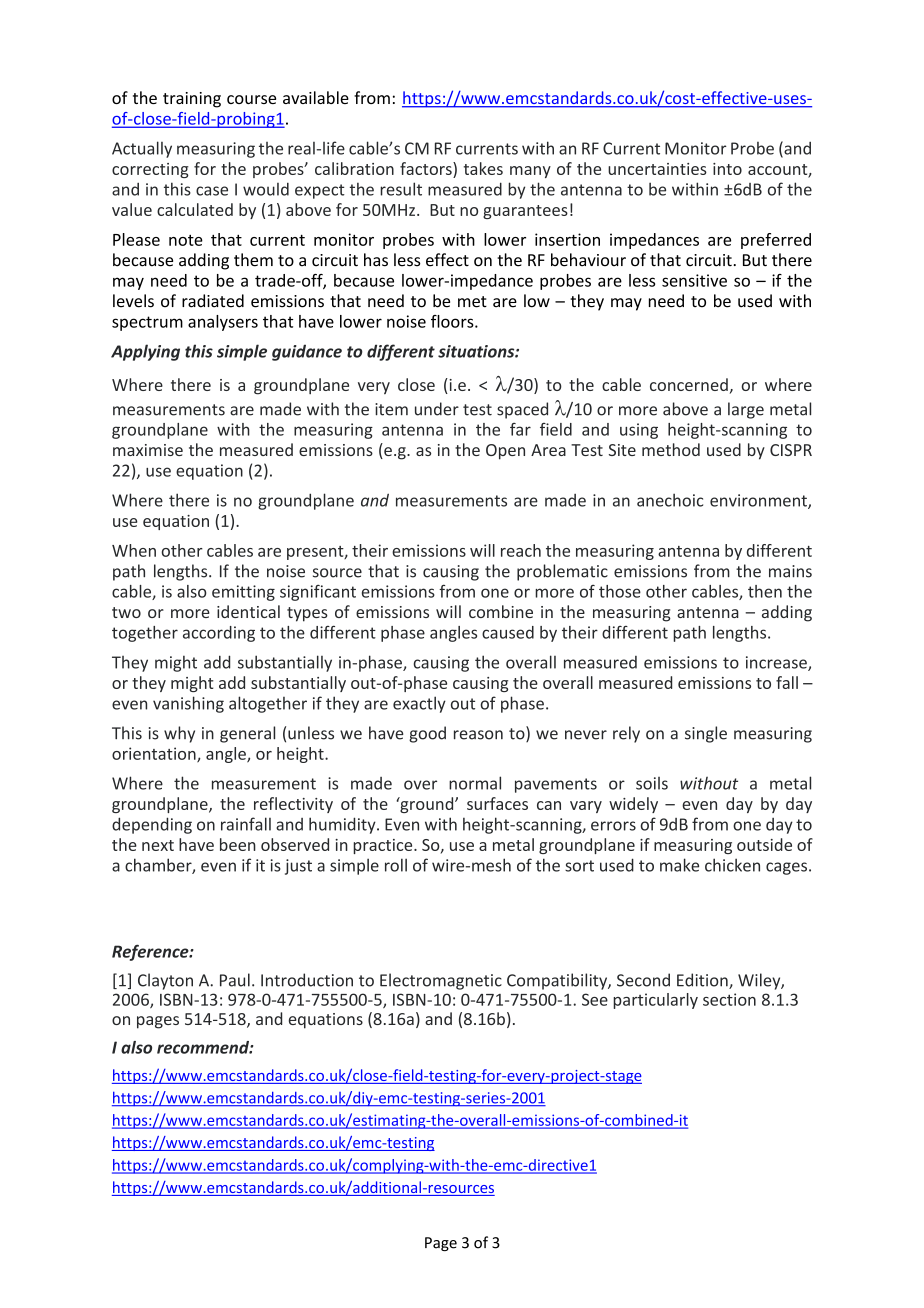 The height and width of the page is (1308, 924). I want to click on into, so click(727, 169).
